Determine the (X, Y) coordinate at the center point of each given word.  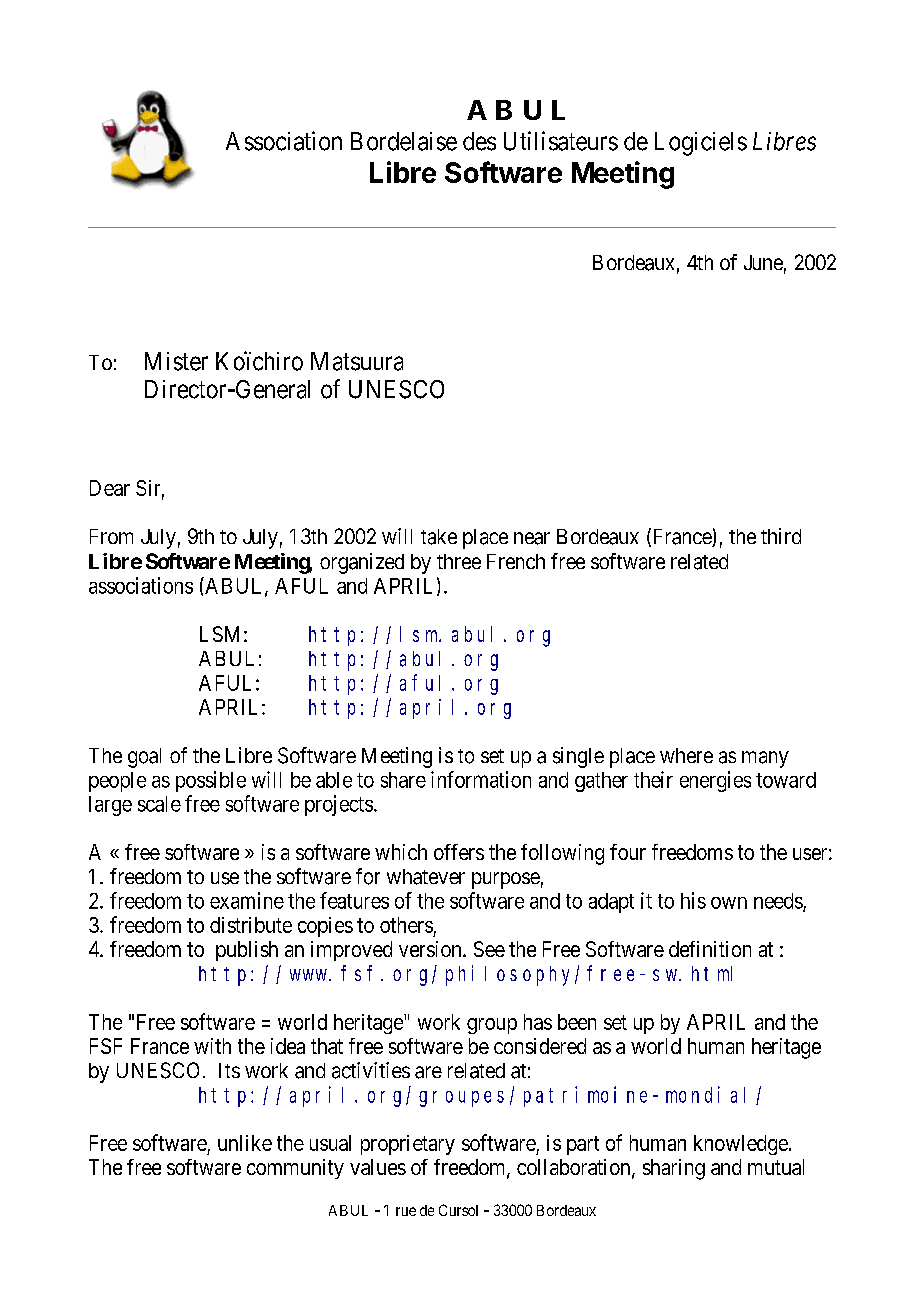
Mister (176, 361)
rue (406, 1211)
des (479, 141)
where (686, 755)
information (481, 779)
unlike (245, 1143)
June (763, 262)
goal (144, 758)
